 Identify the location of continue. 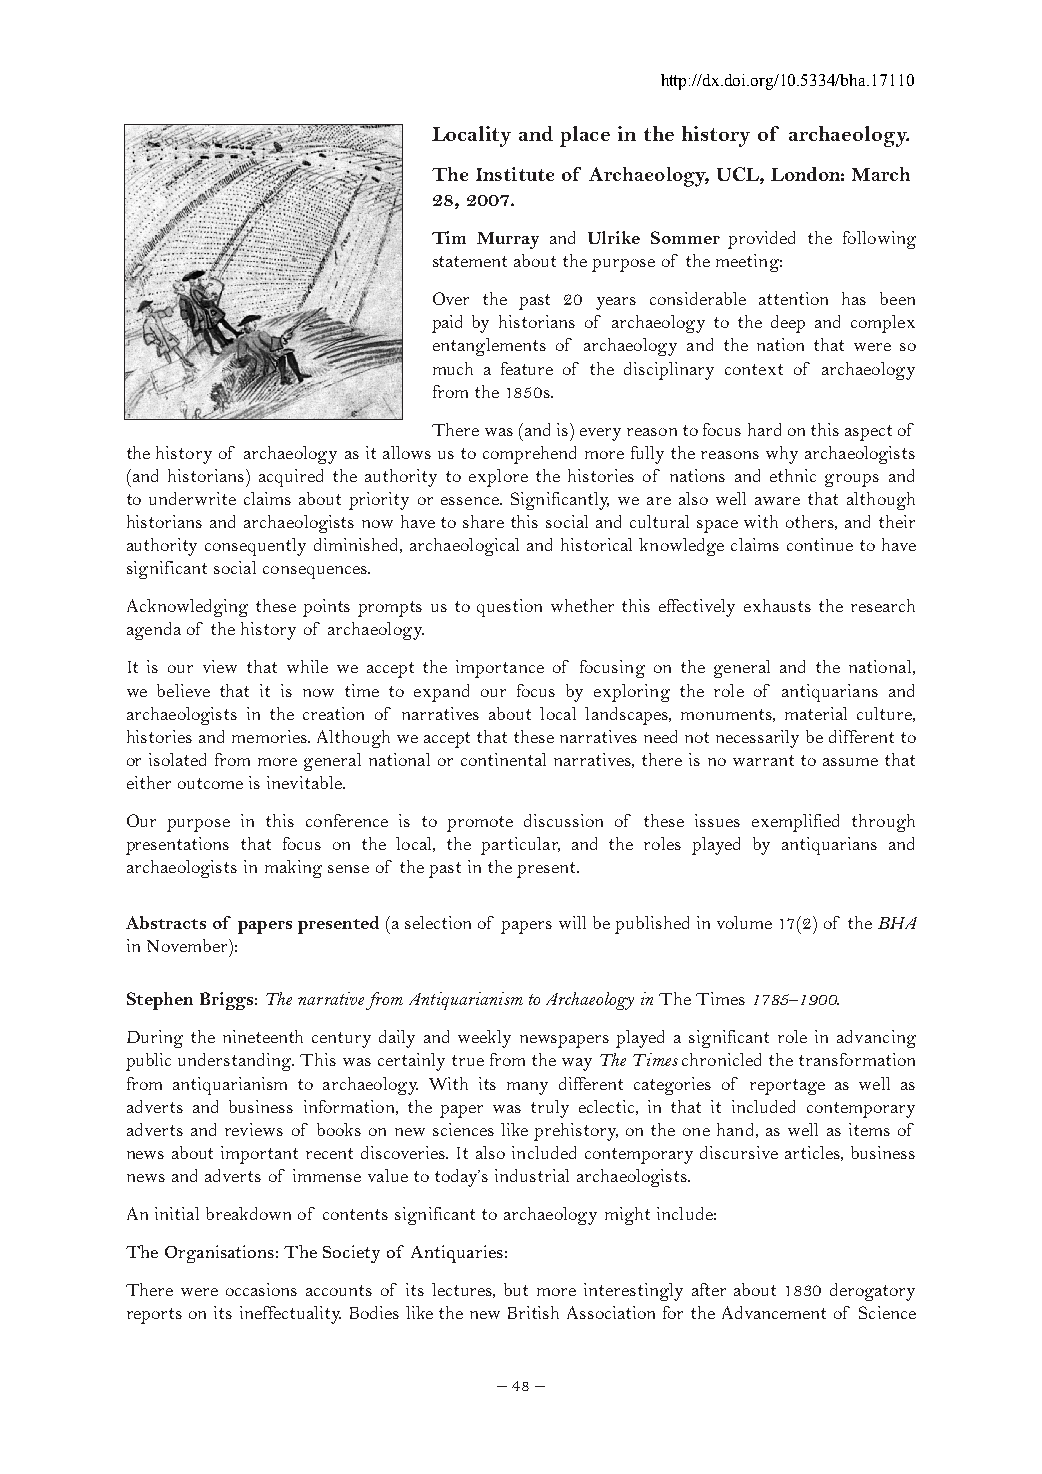
(820, 544).
